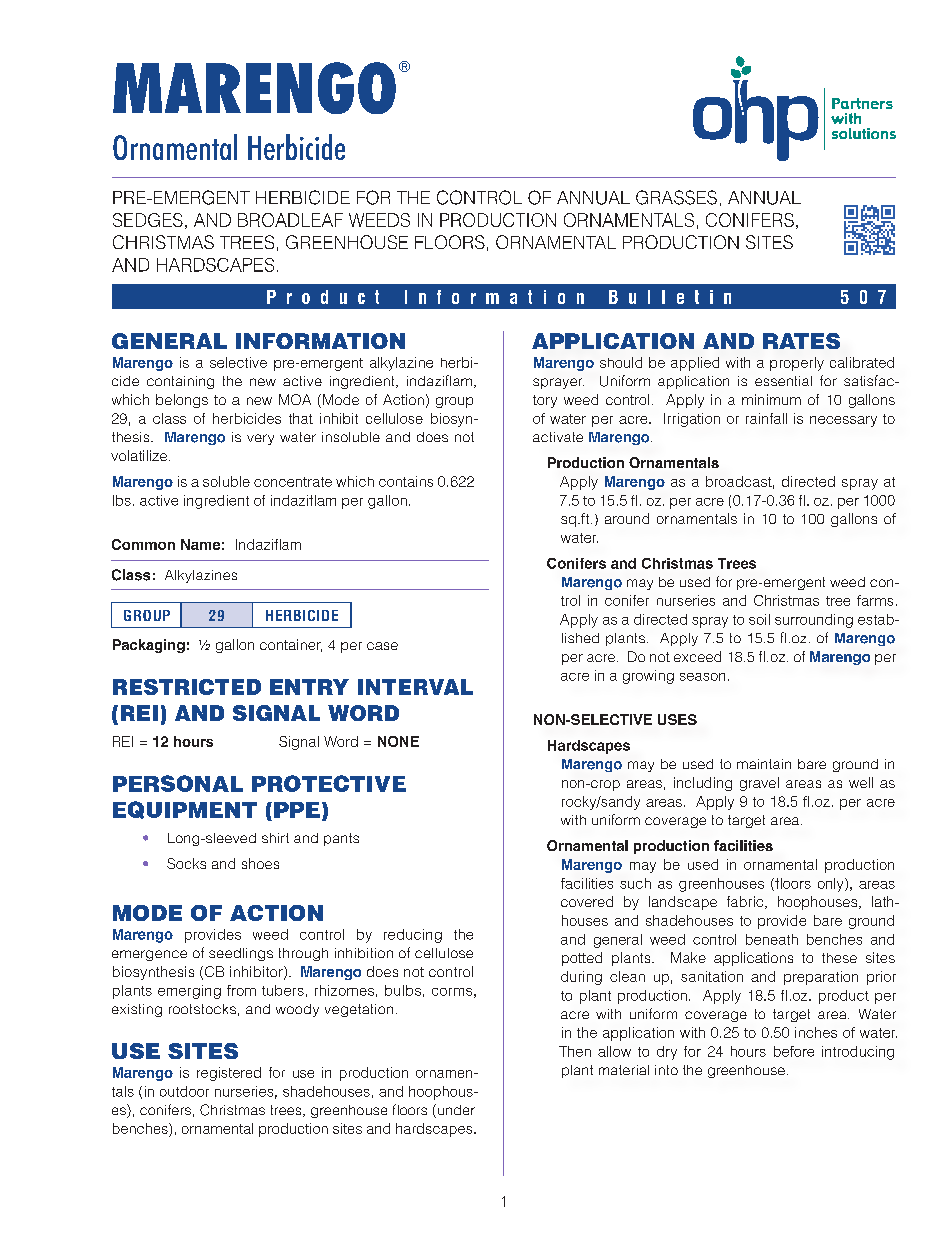  Describe the element at coordinates (229, 1074) in the page. I see `registered` at that location.
